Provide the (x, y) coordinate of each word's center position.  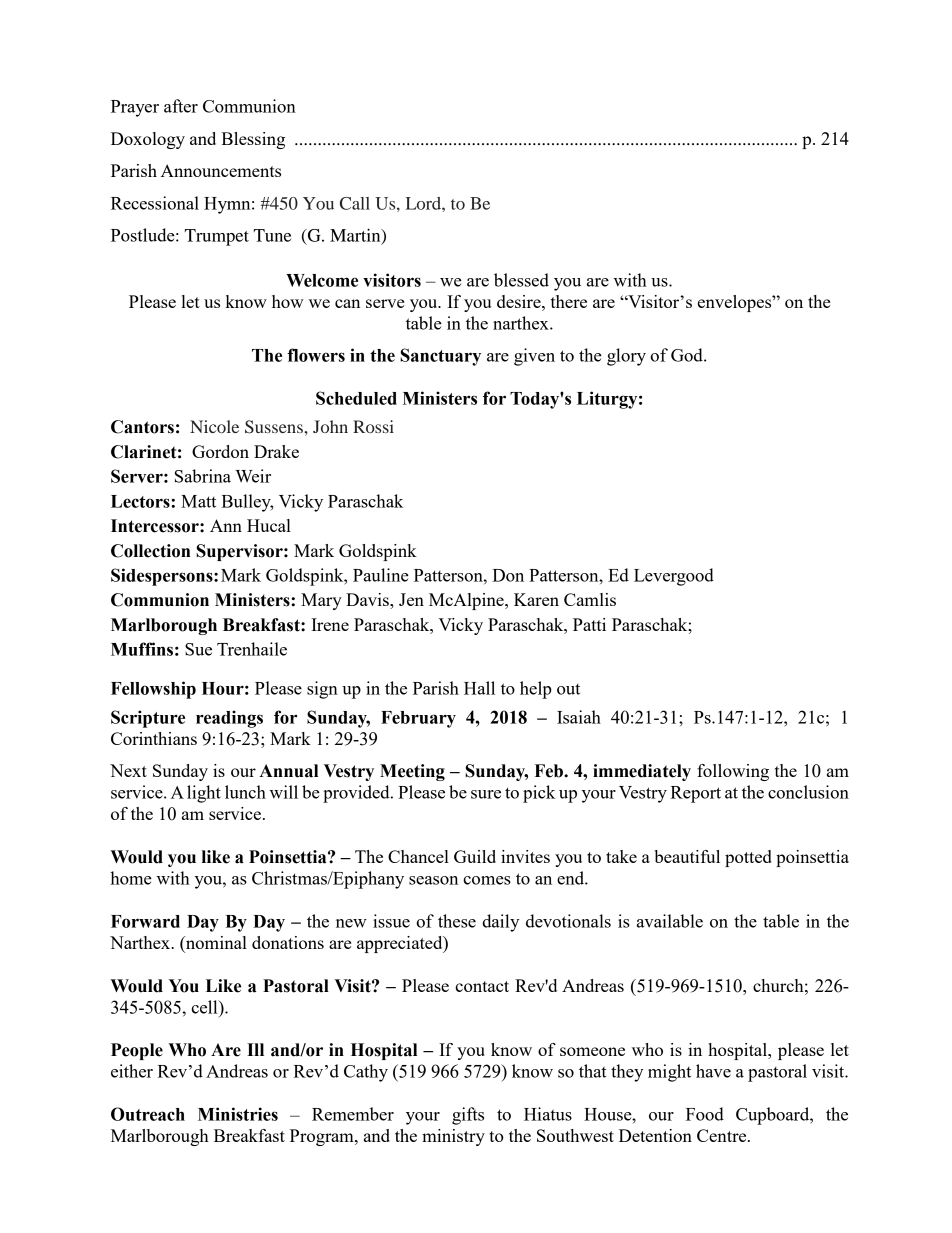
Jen (411, 599)
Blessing (253, 140)
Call (355, 203)
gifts (468, 1116)
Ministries (238, 1114)
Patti (589, 624)
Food (705, 1114)
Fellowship (153, 690)
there (569, 301)
